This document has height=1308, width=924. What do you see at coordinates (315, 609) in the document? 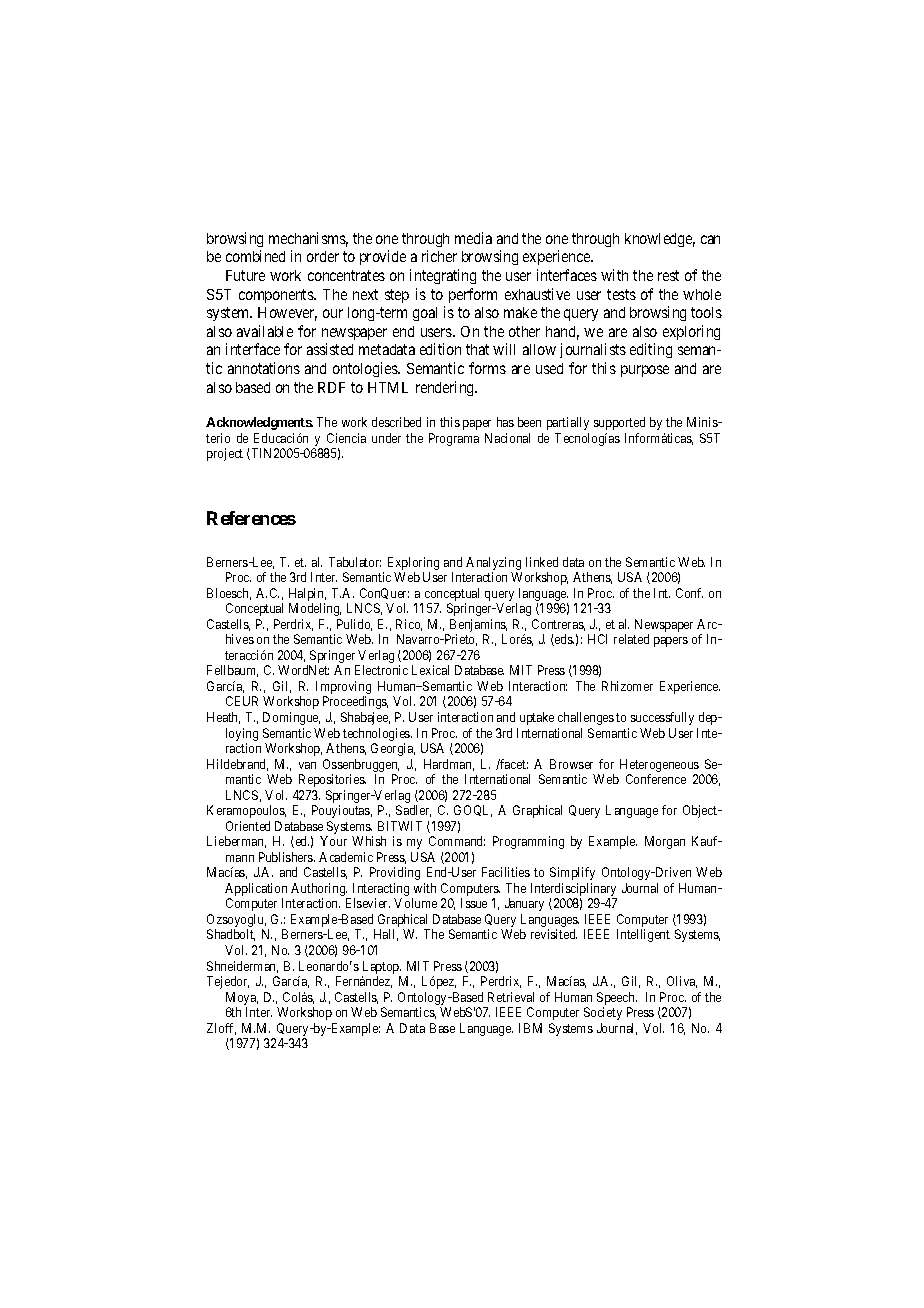
I see `Modeling` at bounding box center [315, 609].
